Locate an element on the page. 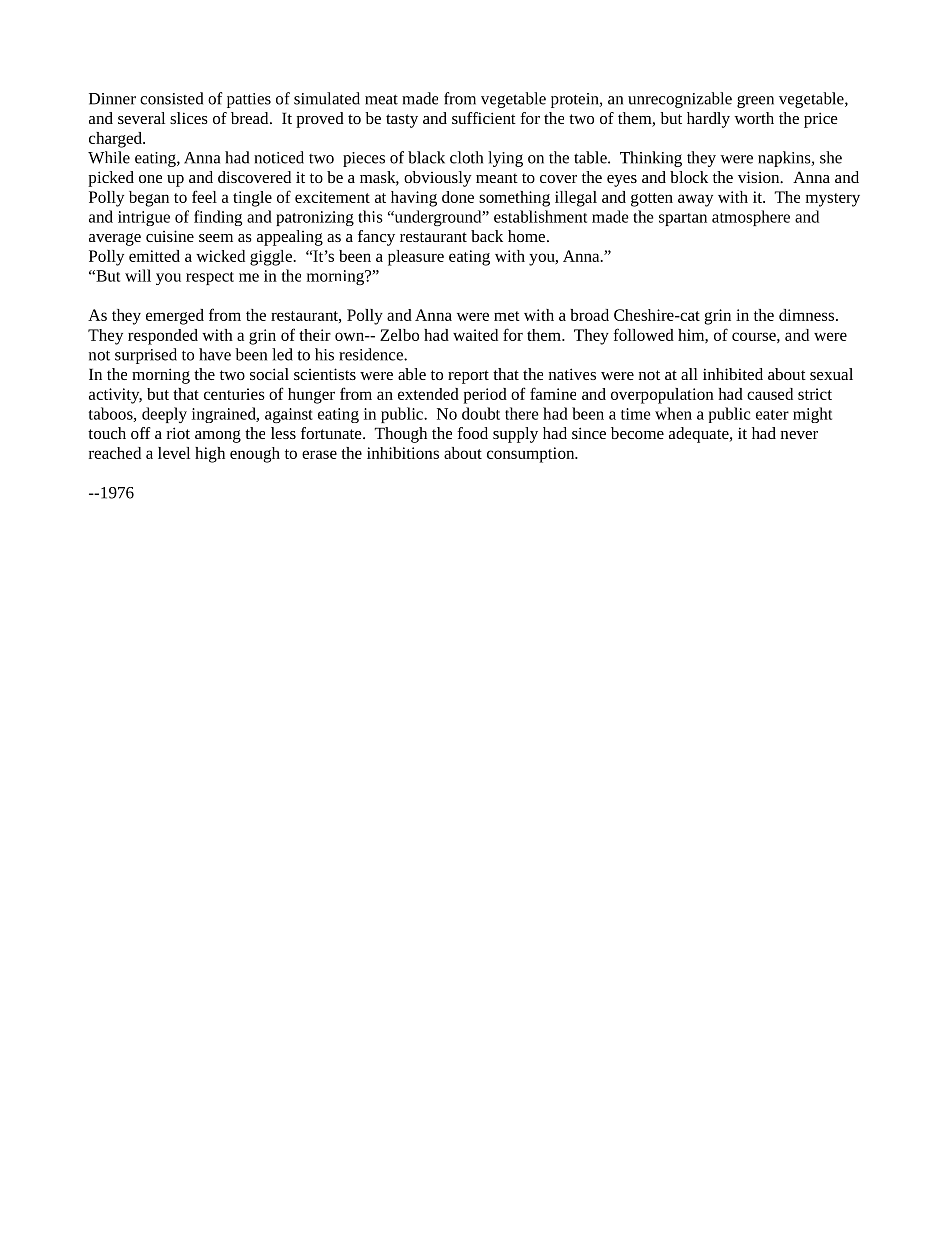  done is located at coordinates (458, 197).
